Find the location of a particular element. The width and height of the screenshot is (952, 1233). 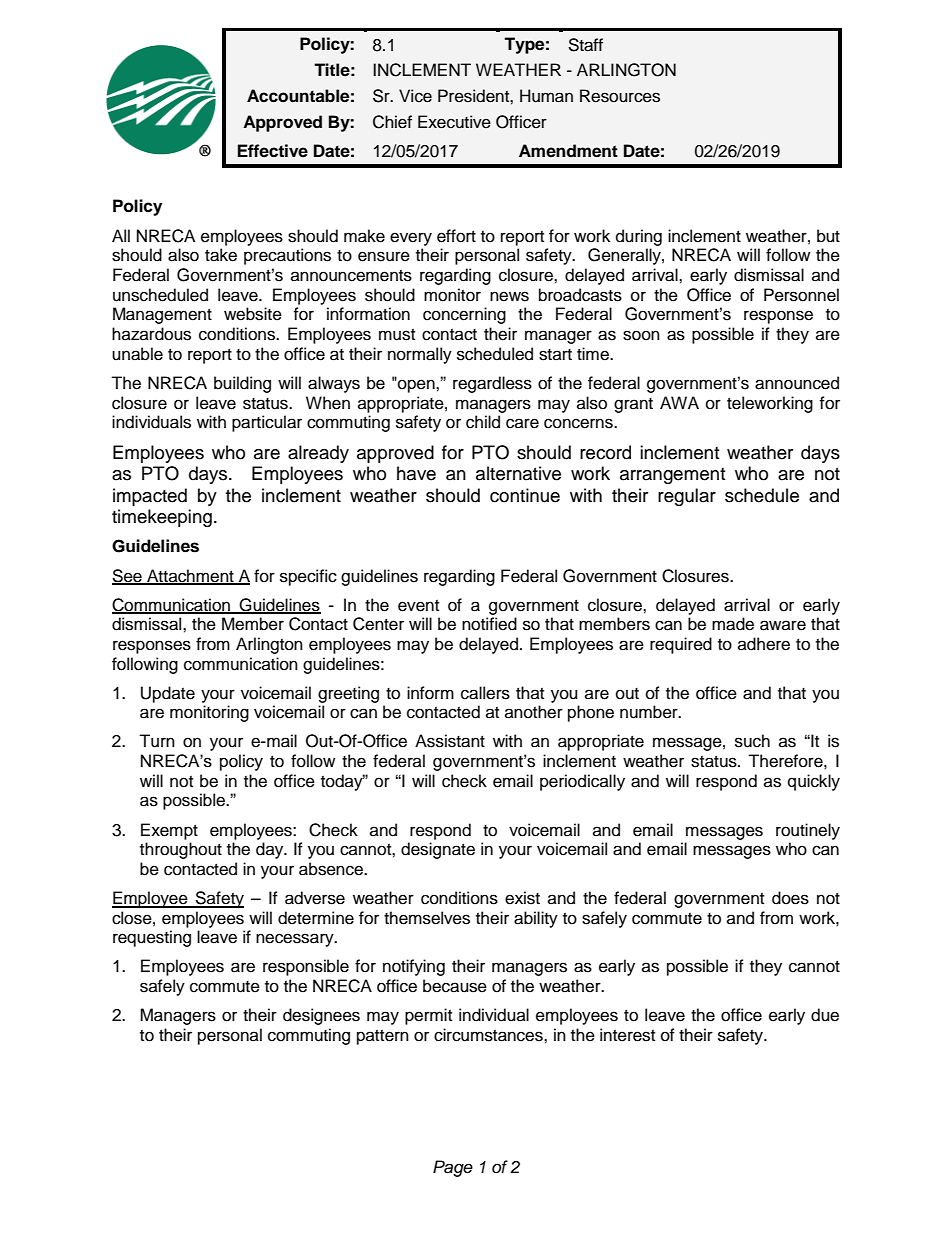

Attachment is located at coordinates (190, 576).
